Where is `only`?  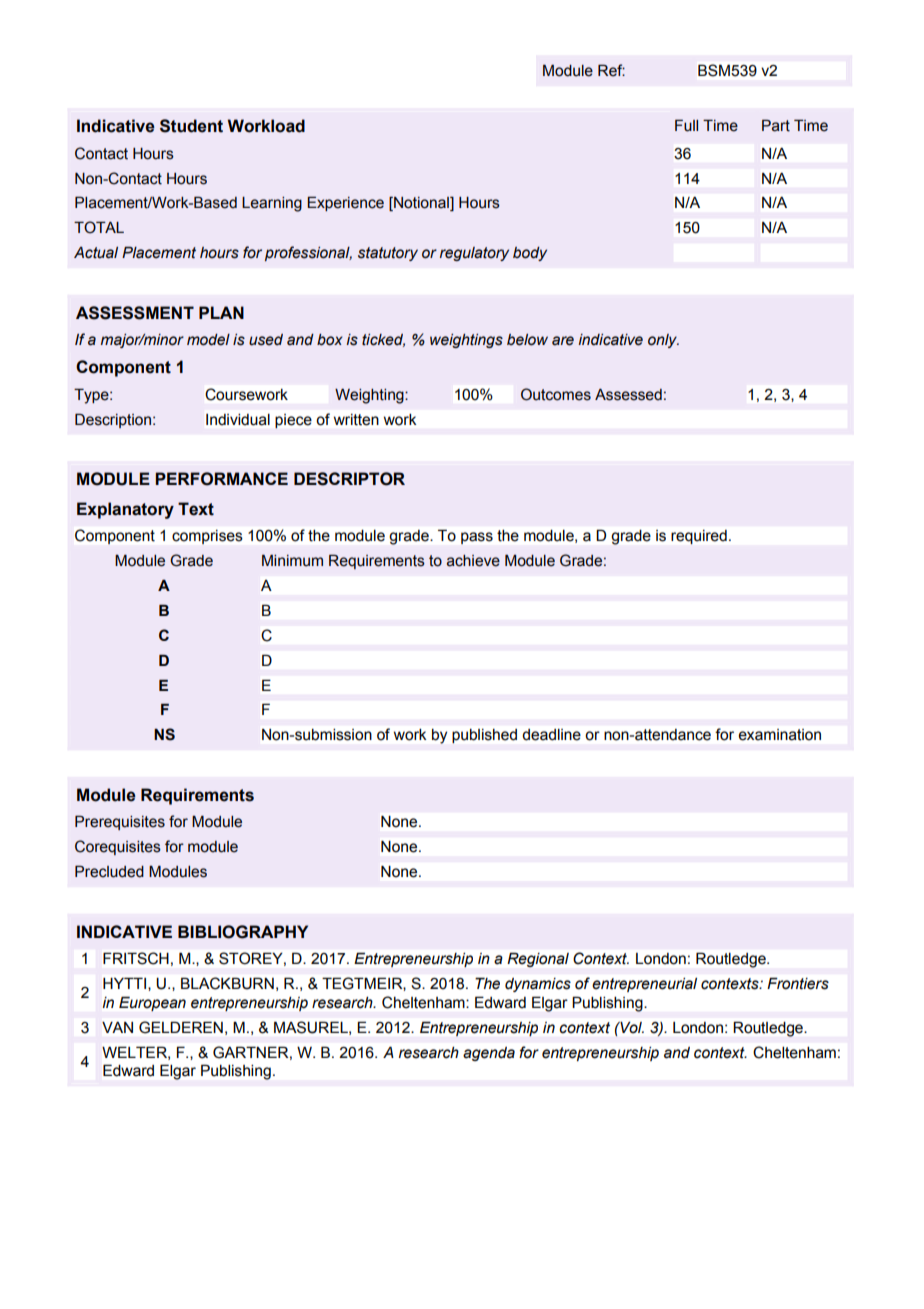 only is located at coordinates (663, 341).
